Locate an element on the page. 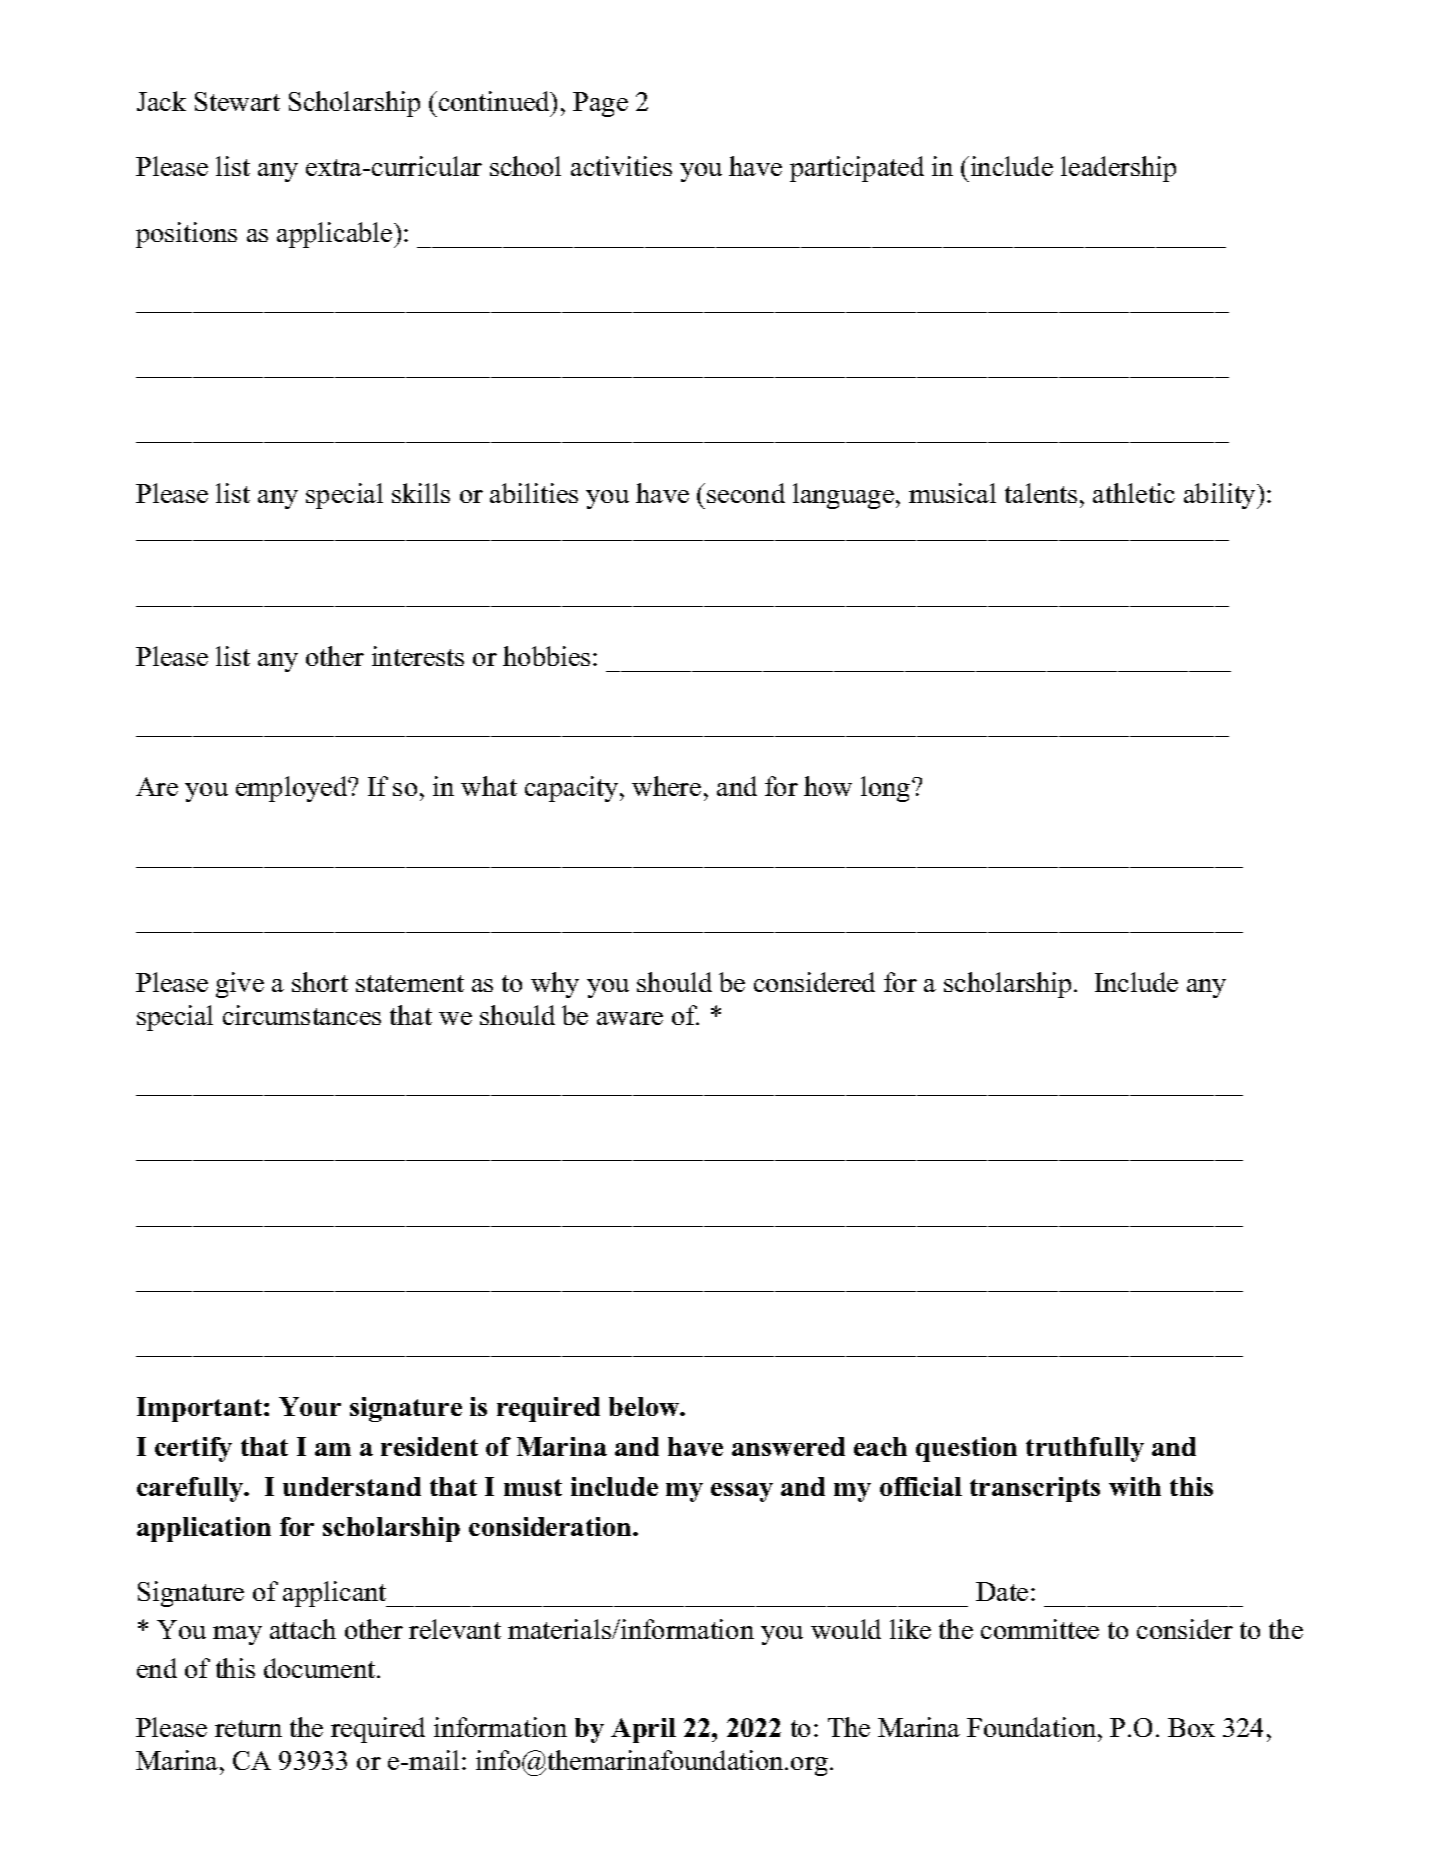 Image resolution: width=1448 pixels, height=1873 pixels. document is located at coordinates (321, 1668).
